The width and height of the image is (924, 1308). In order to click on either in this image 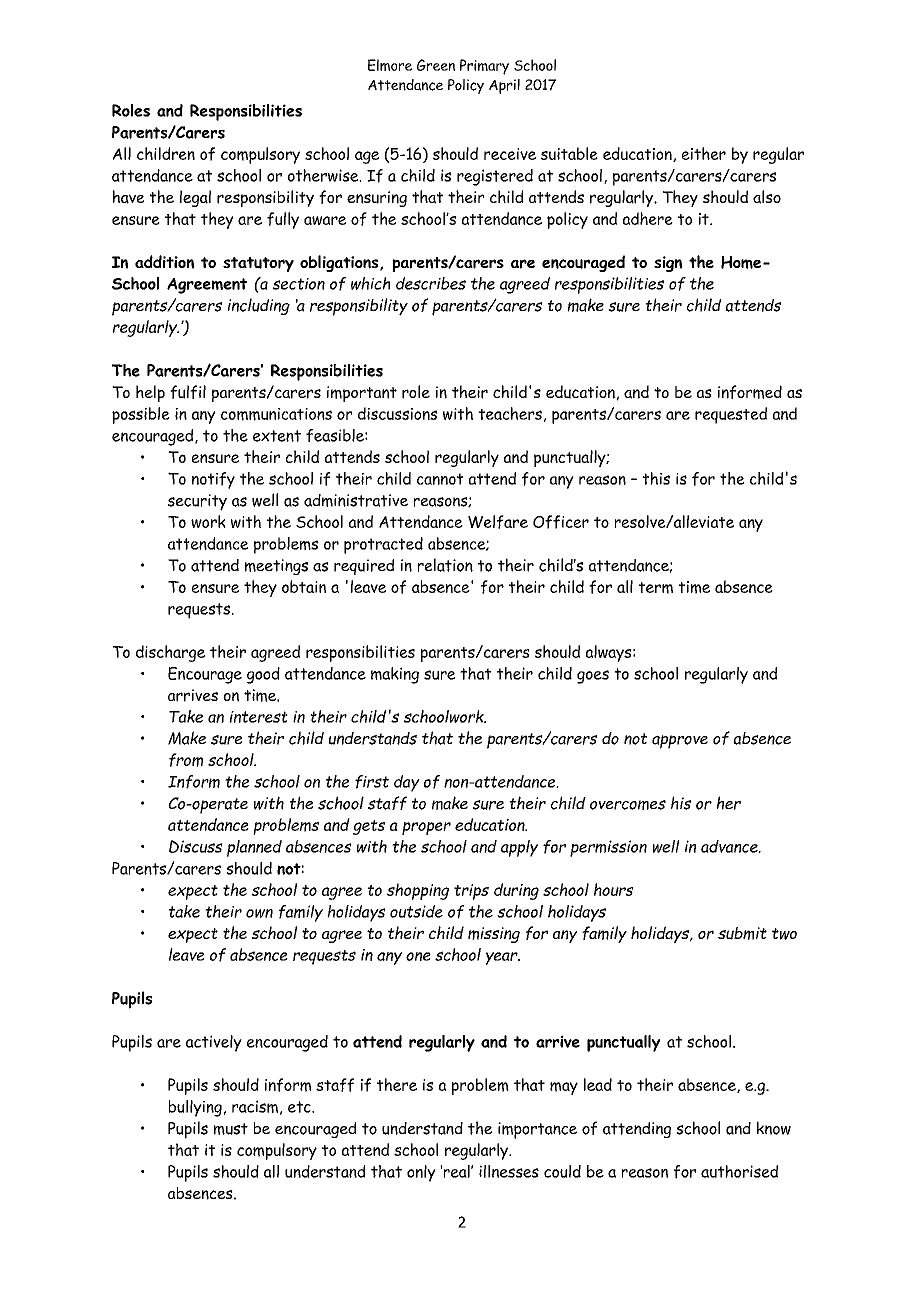, I will do `click(704, 153)`.
